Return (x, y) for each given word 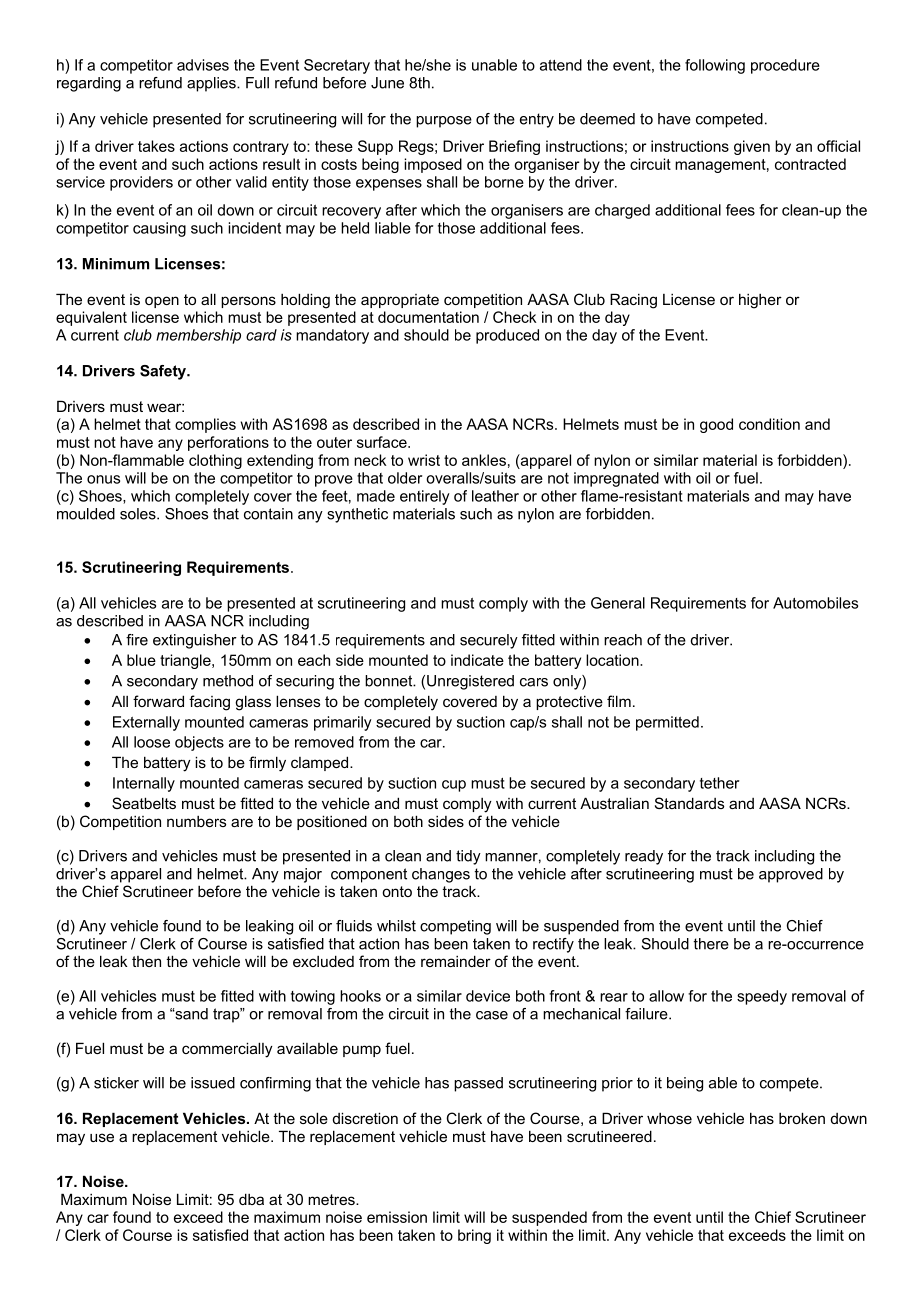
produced (507, 336)
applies (212, 84)
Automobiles (815, 603)
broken (802, 1118)
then (146, 961)
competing (455, 927)
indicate (477, 660)
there (711, 944)
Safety (164, 372)
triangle (186, 661)
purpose (444, 122)
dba (251, 1199)
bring (474, 1236)
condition (769, 424)
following (715, 66)
